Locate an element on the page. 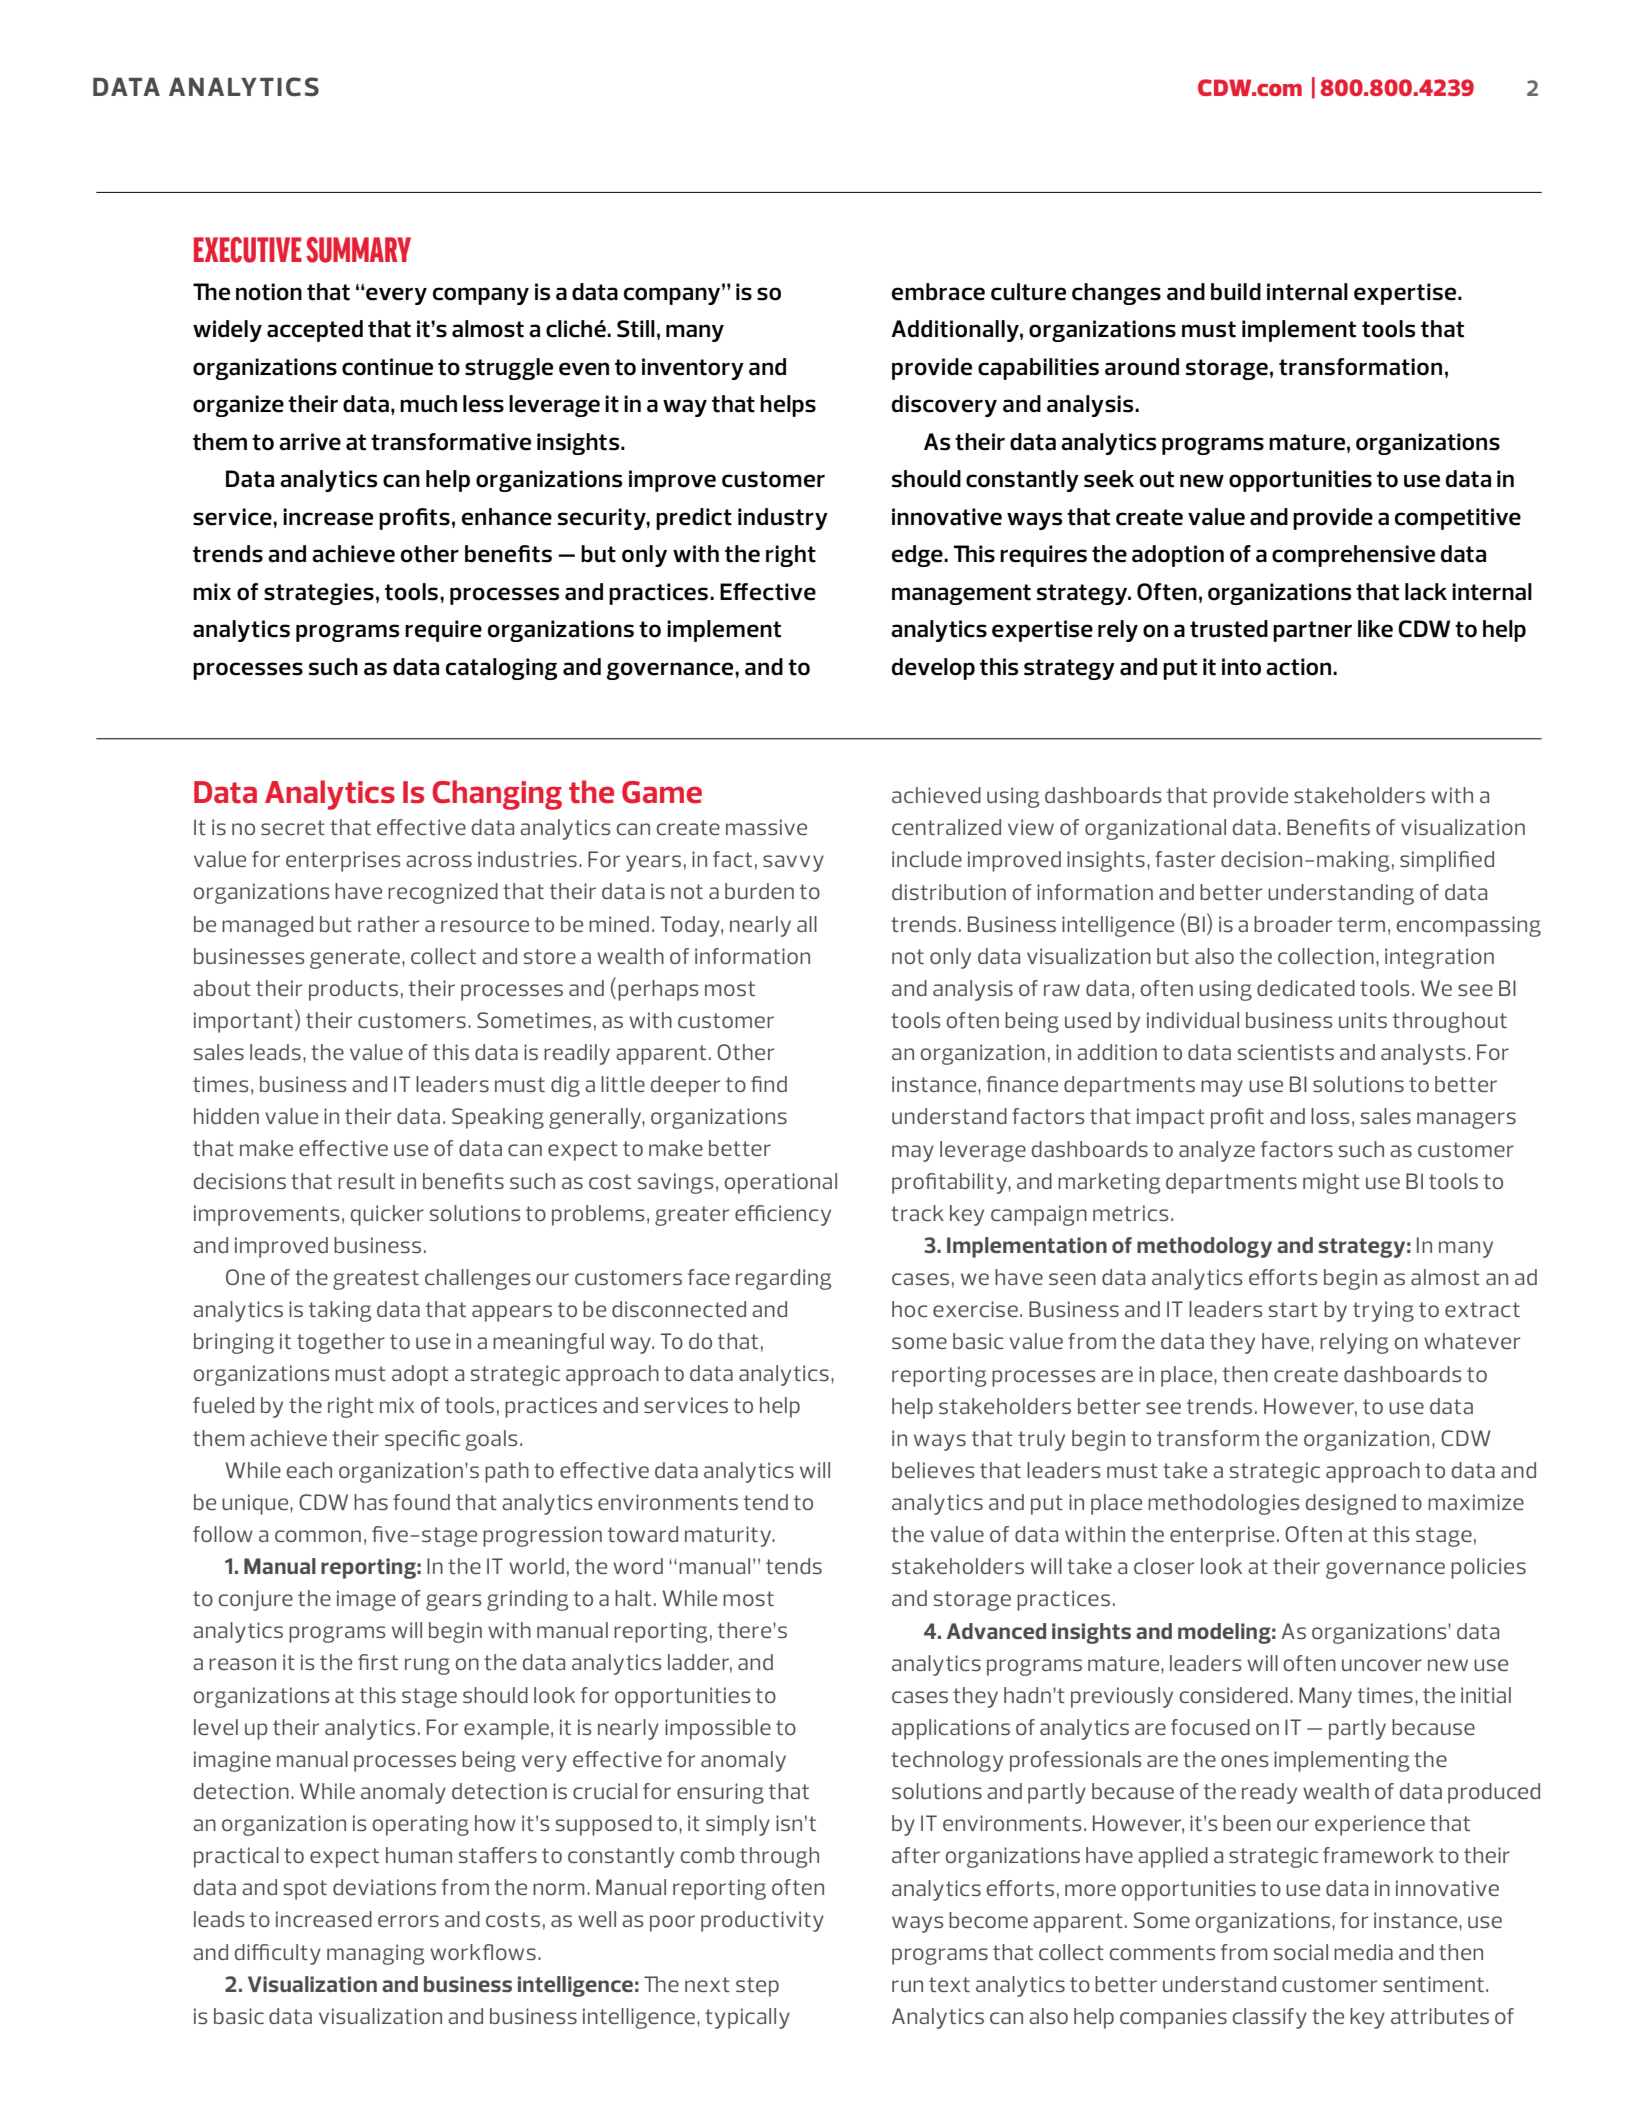 Image resolution: width=1638 pixels, height=2120 pixels. first is located at coordinates (378, 1662).
